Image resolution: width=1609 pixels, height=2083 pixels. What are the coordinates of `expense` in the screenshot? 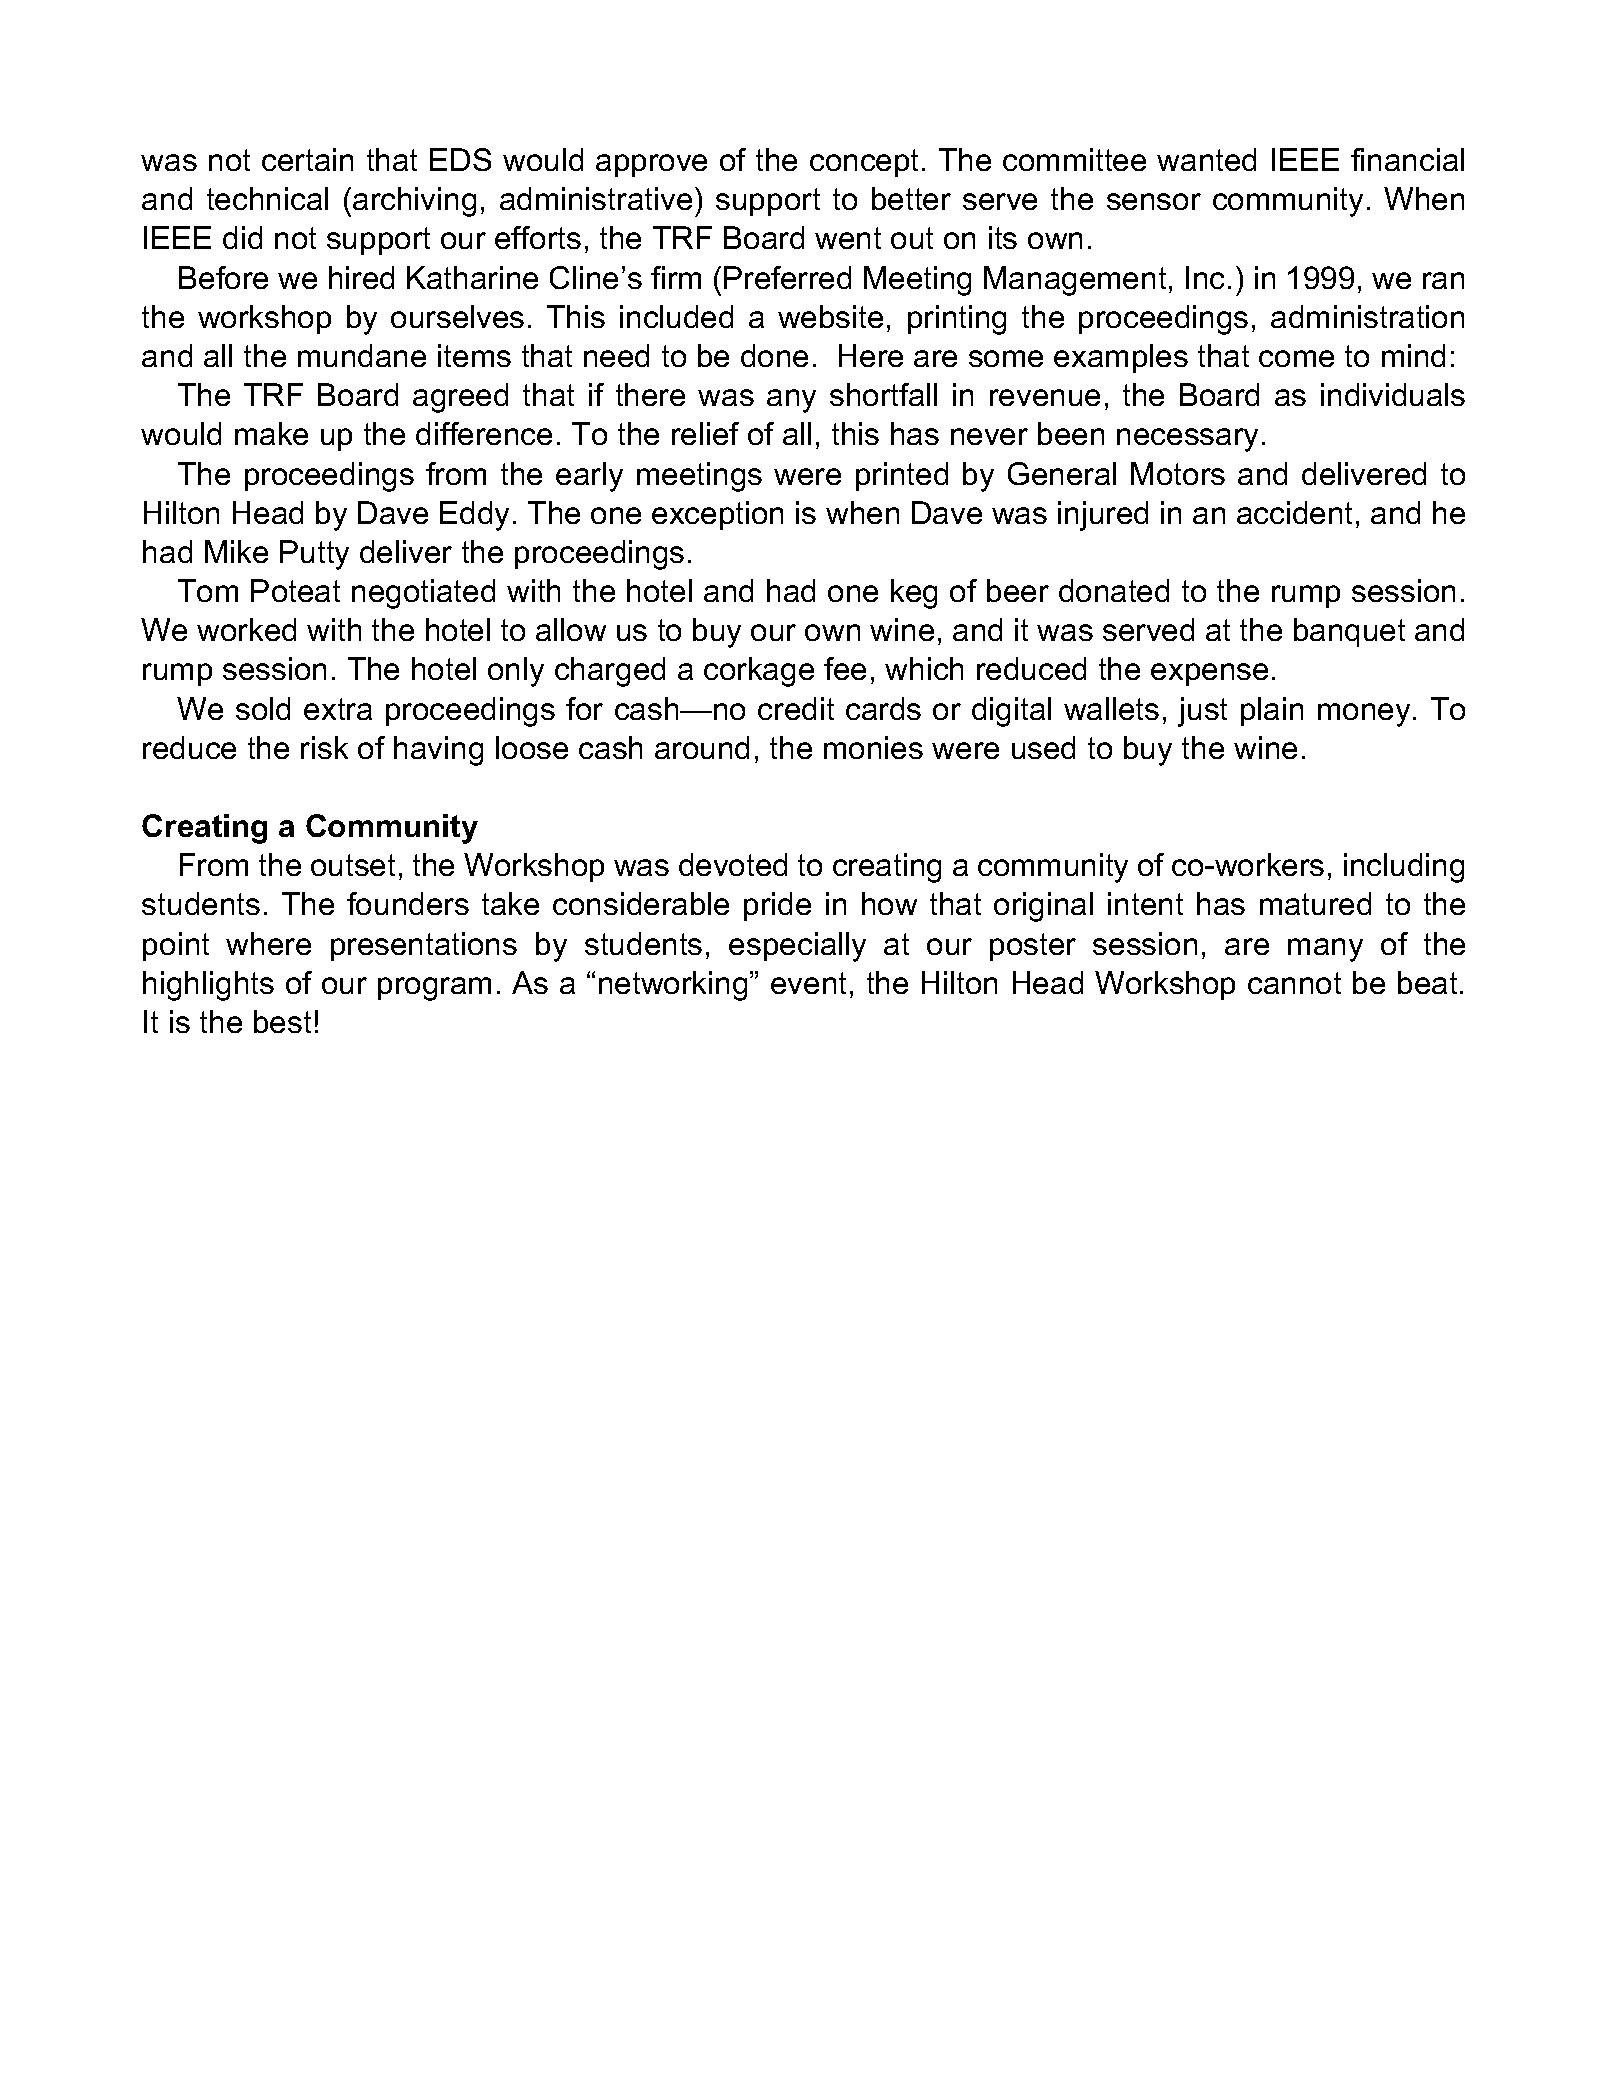 It's located at (1209, 674).
